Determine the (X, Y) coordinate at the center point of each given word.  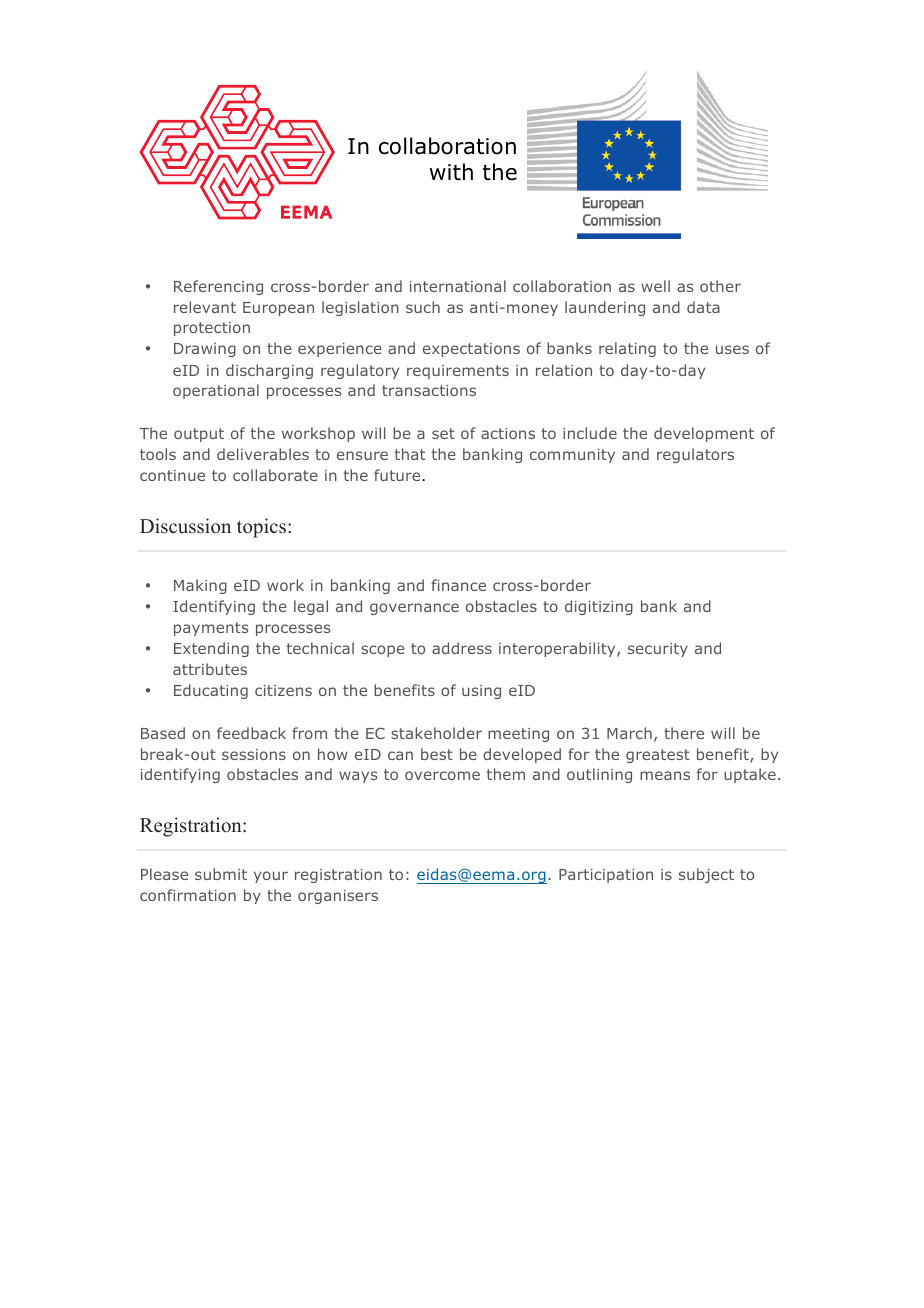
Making (200, 586)
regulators (695, 455)
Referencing (218, 287)
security (658, 650)
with (451, 172)
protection (212, 329)
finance (458, 585)
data (703, 307)
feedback (251, 733)
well (655, 286)
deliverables (263, 454)
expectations (471, 350)
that (410, 454)
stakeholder (436, 733)
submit (221, 874)
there (684, 733)
